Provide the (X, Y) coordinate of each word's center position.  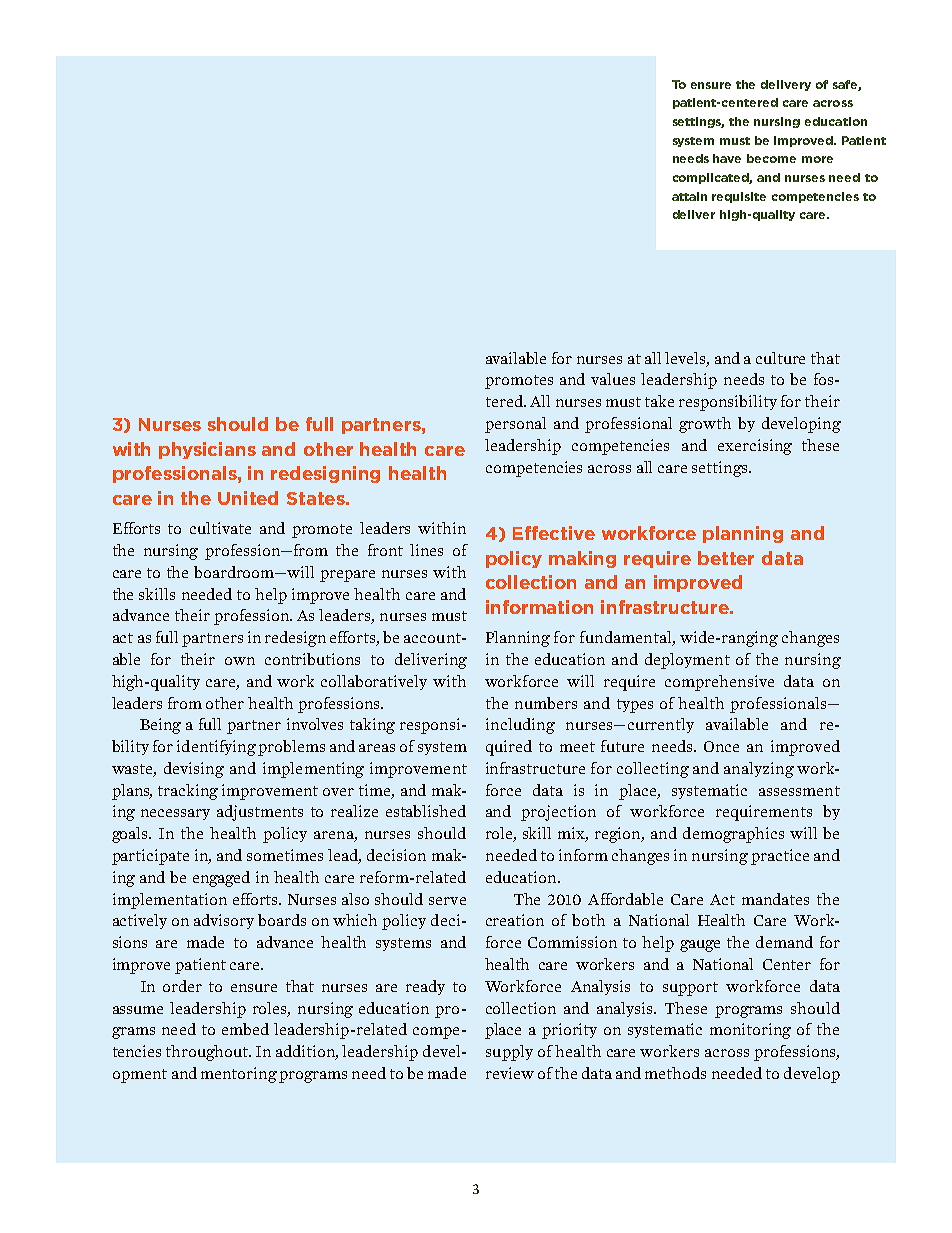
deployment (687, 661)
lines (426, 550)
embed (245, 1029)
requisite (739, 197)
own (240, 661)
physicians (207, 450)
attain (689, 196)
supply (509, 1053)
